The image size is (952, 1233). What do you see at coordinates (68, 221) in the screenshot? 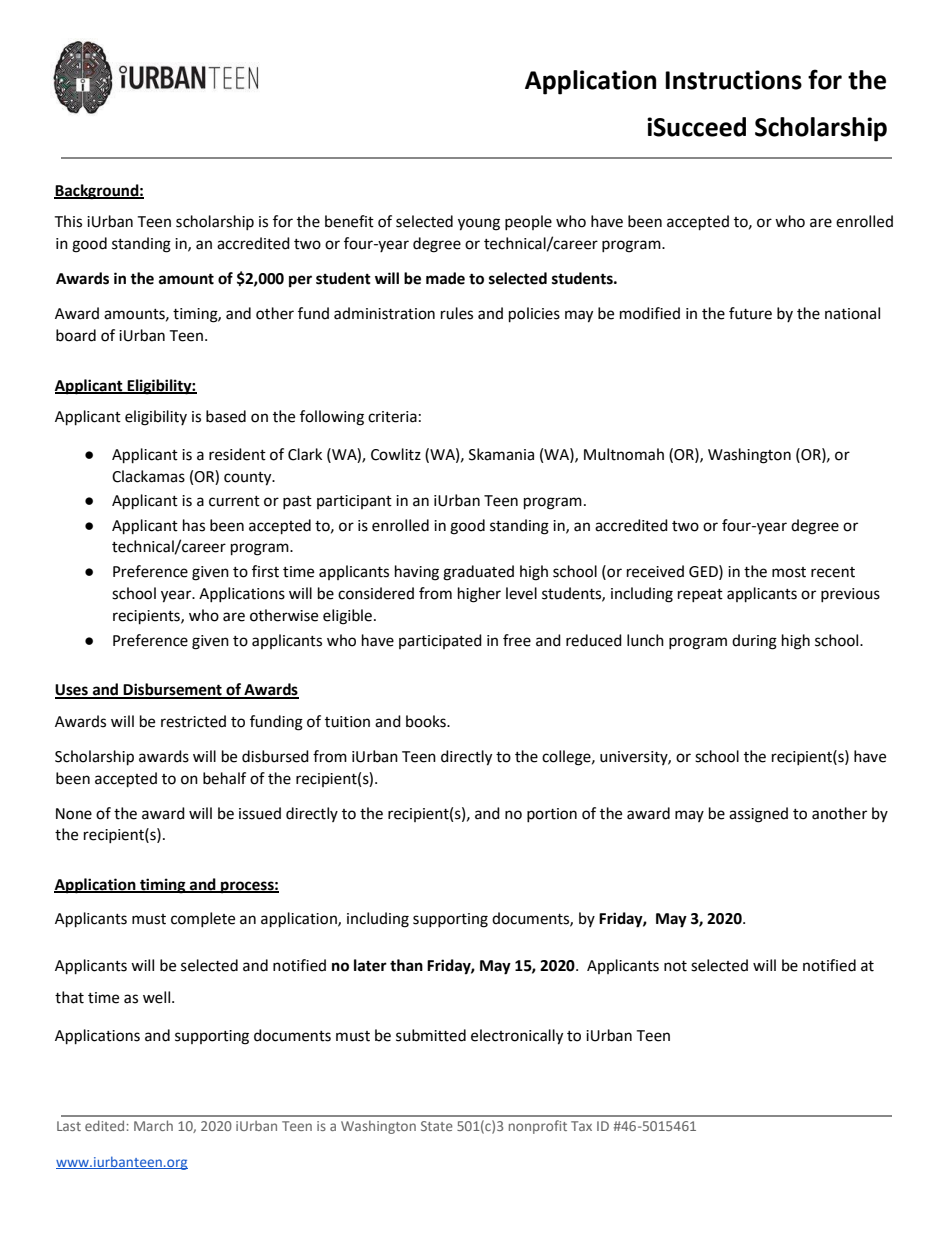
I see `This` at bounding box center [68, 221].
